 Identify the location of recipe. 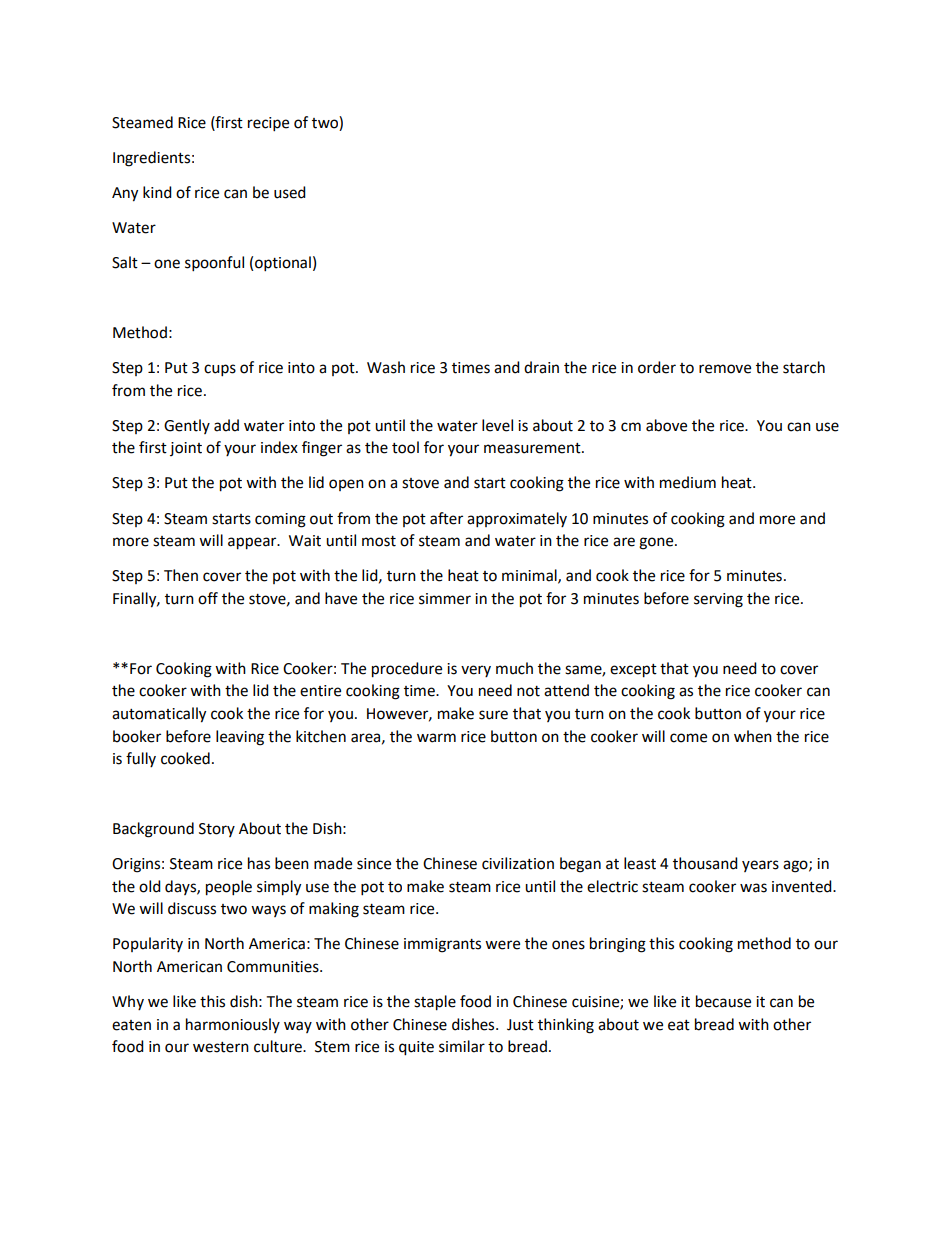
(268, 124).
